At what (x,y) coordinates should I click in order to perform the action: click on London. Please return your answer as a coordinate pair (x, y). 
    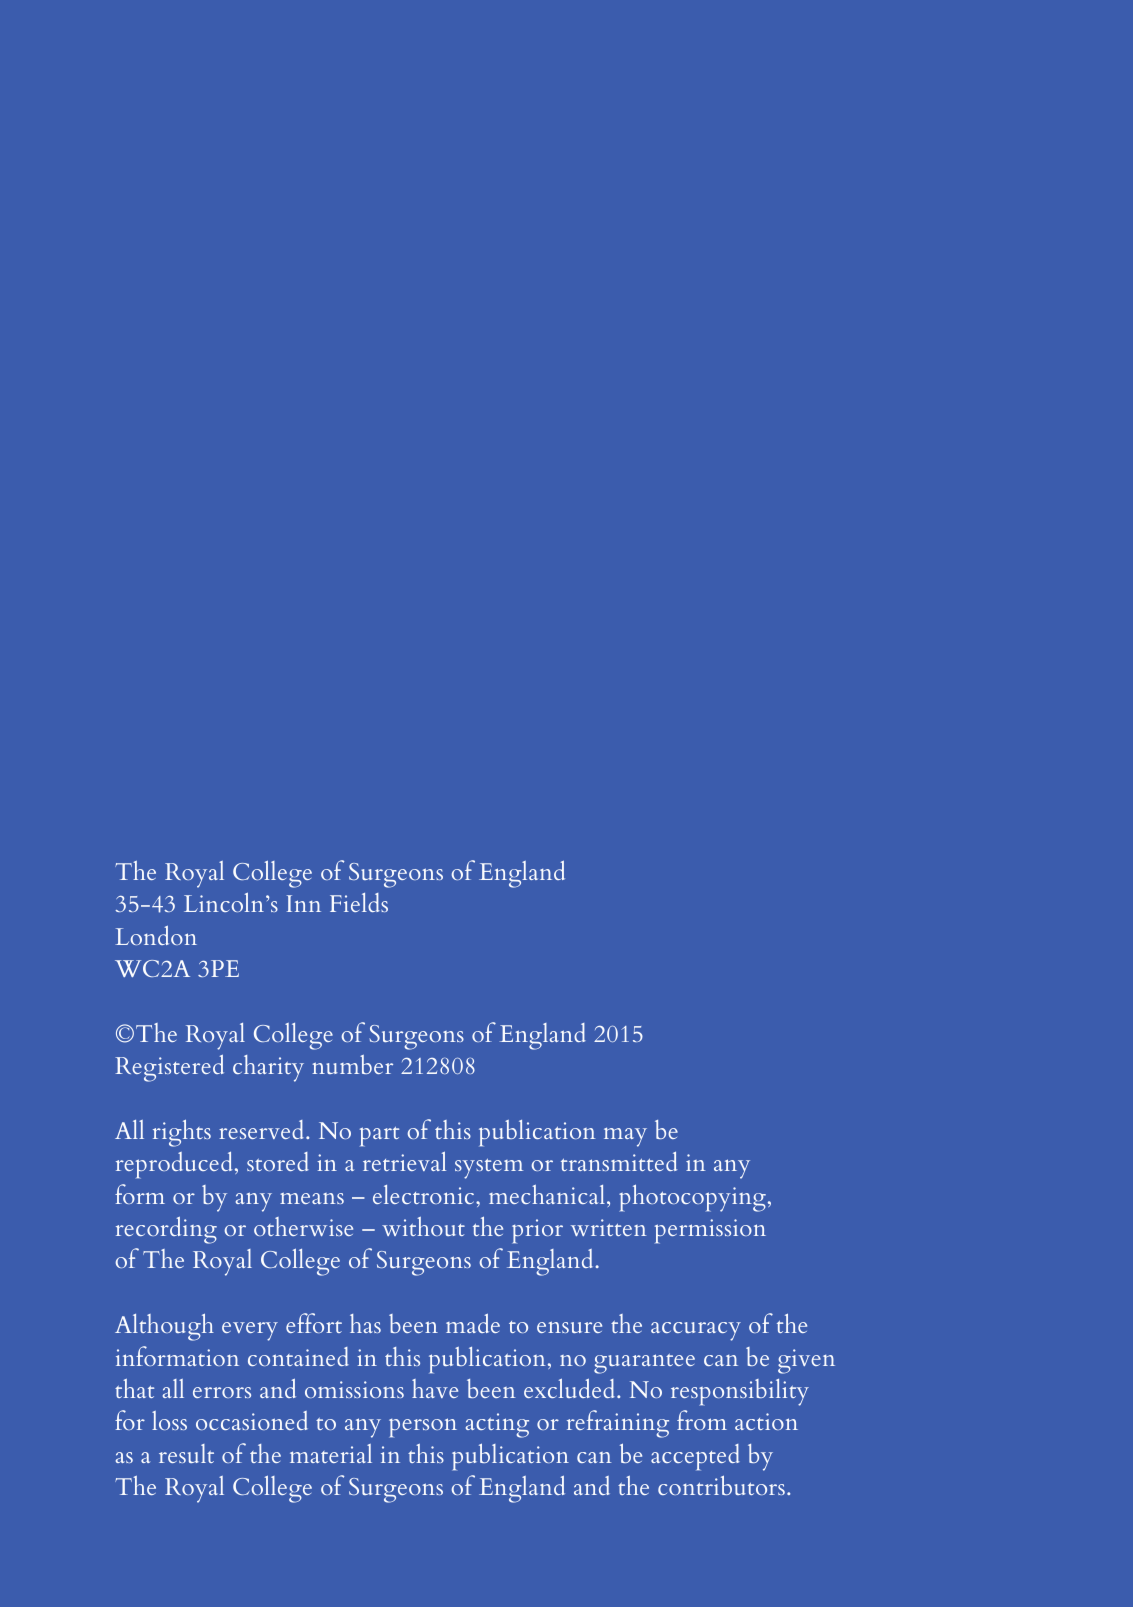
    Looking at the image, I should click on (156, 935).
